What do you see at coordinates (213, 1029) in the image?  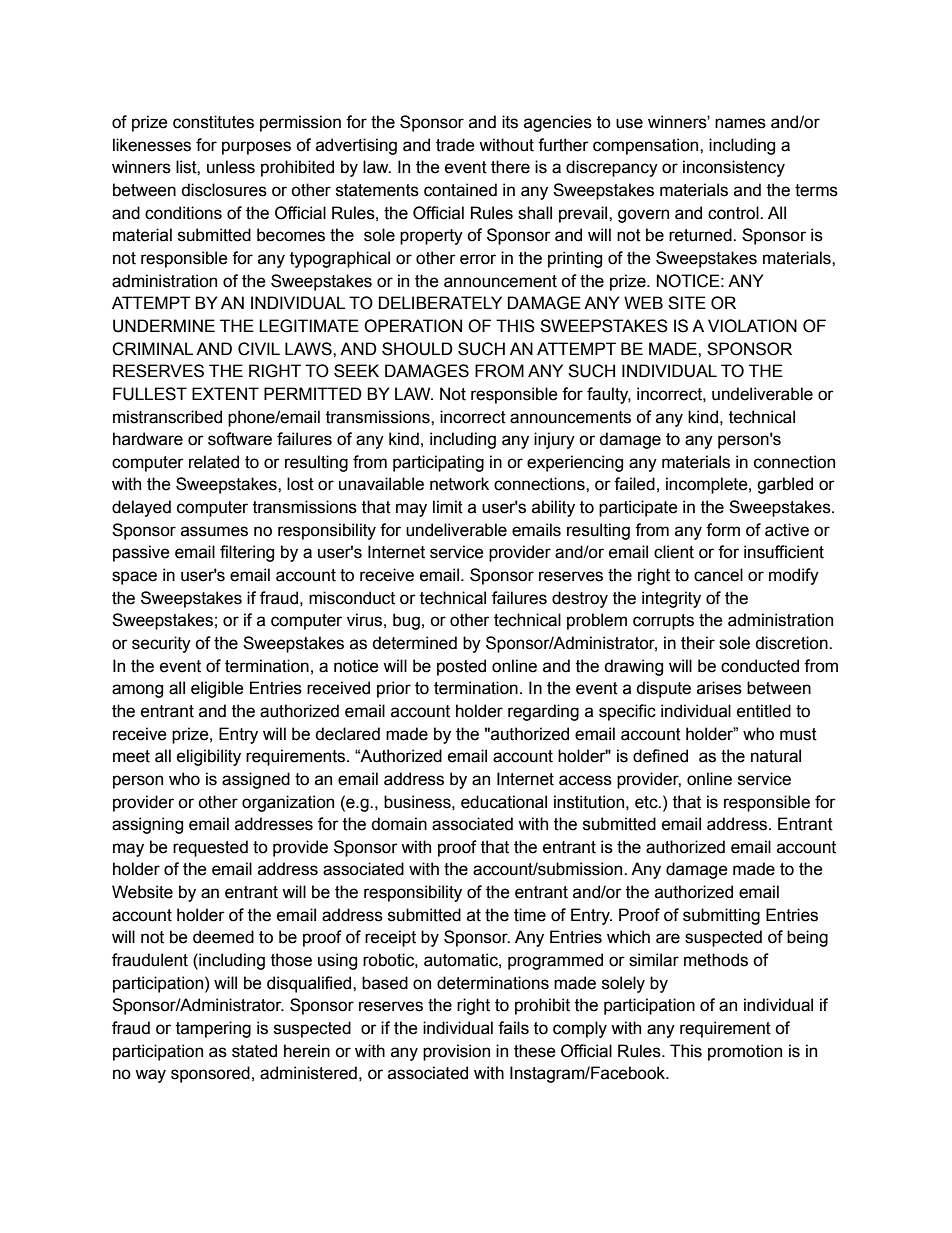 I see `tampering` at bounding box center [213, 1029].
